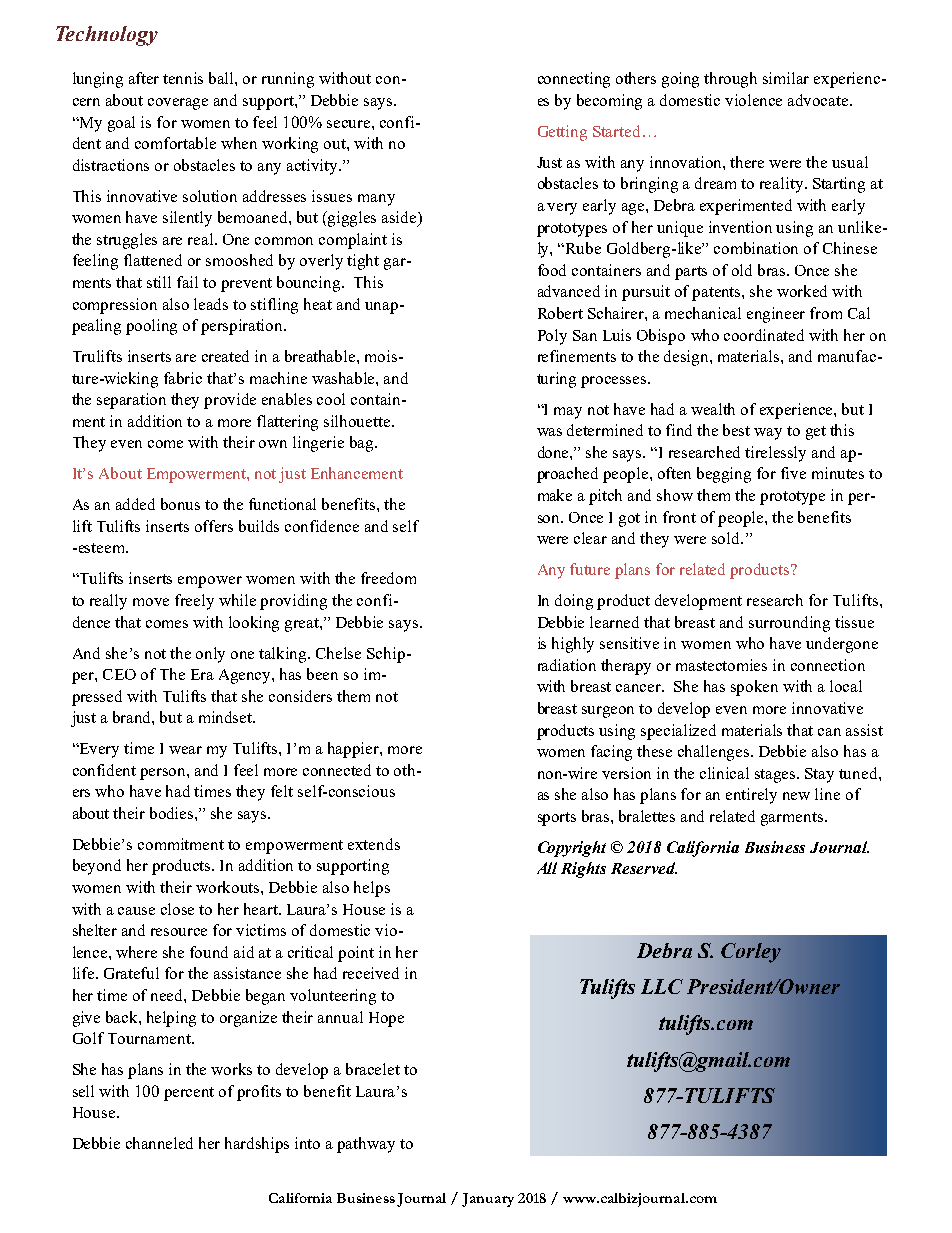  What do you see at coordinates (159, 1143) in the page?
I see `channeled` at bounding box center [159, 1143].
